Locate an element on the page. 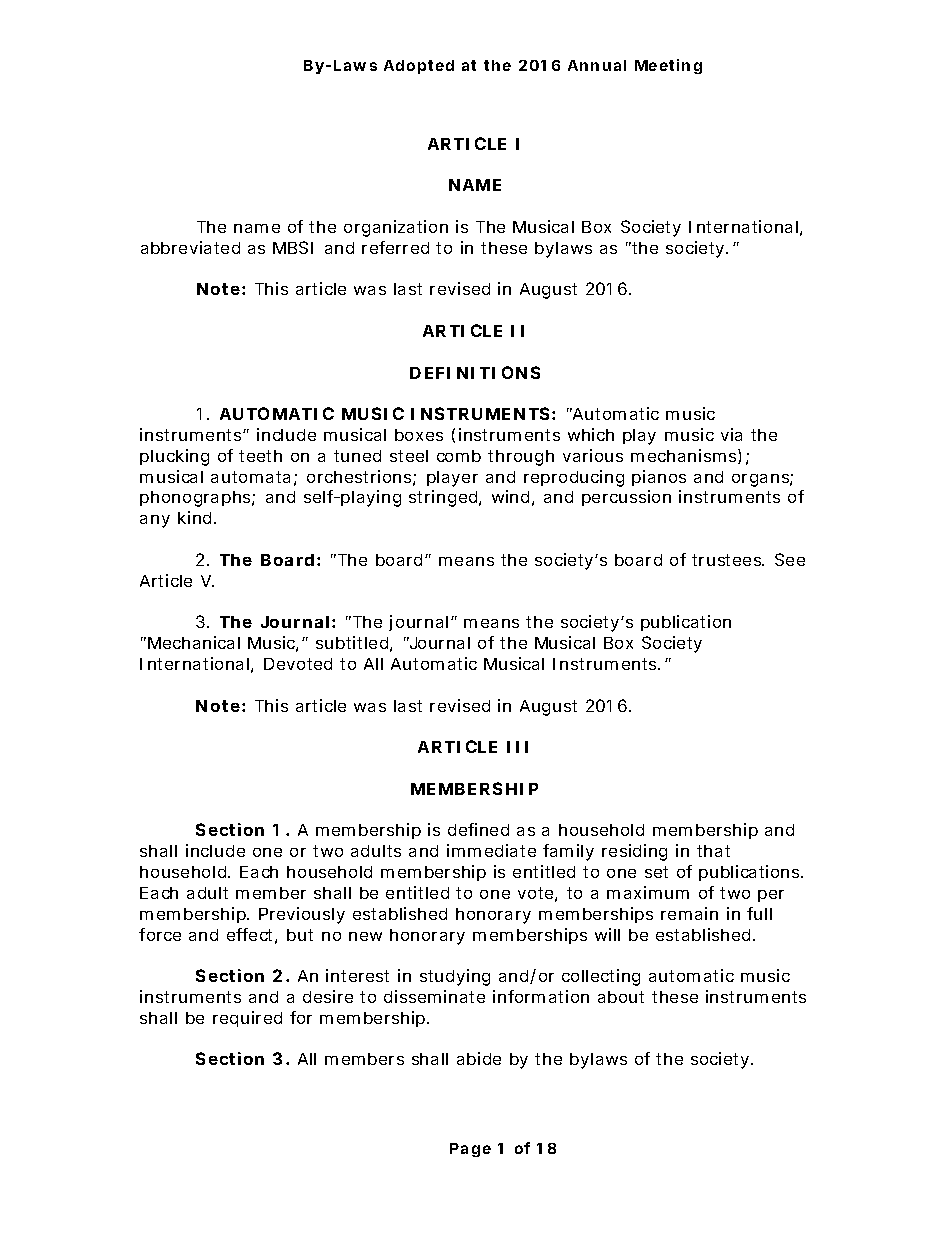 Image resolution: width=952 pixels, height=1233 pixels. Page is located at coordinates (470, 1150).
